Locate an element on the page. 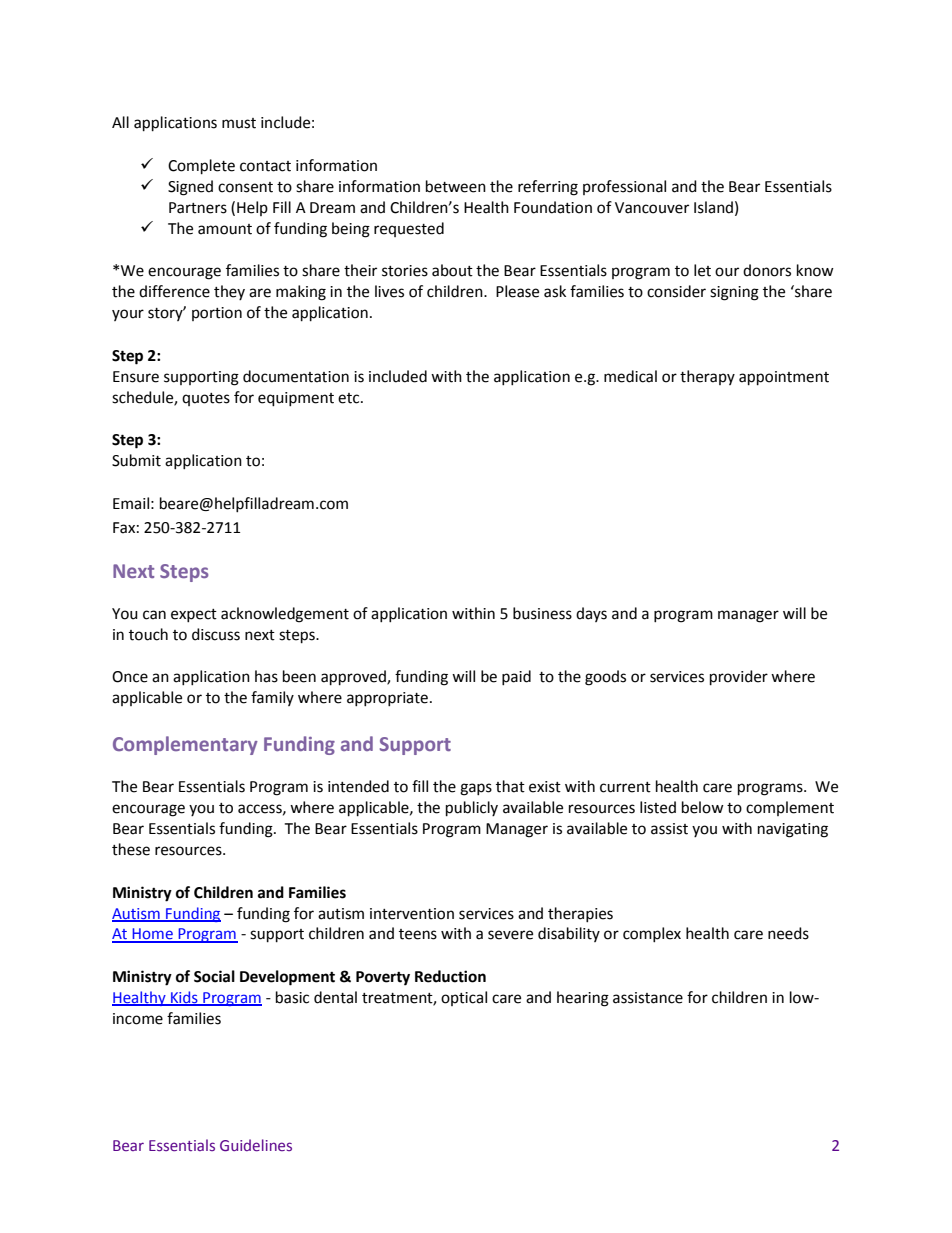  between is located at coordinates (456, 186).
